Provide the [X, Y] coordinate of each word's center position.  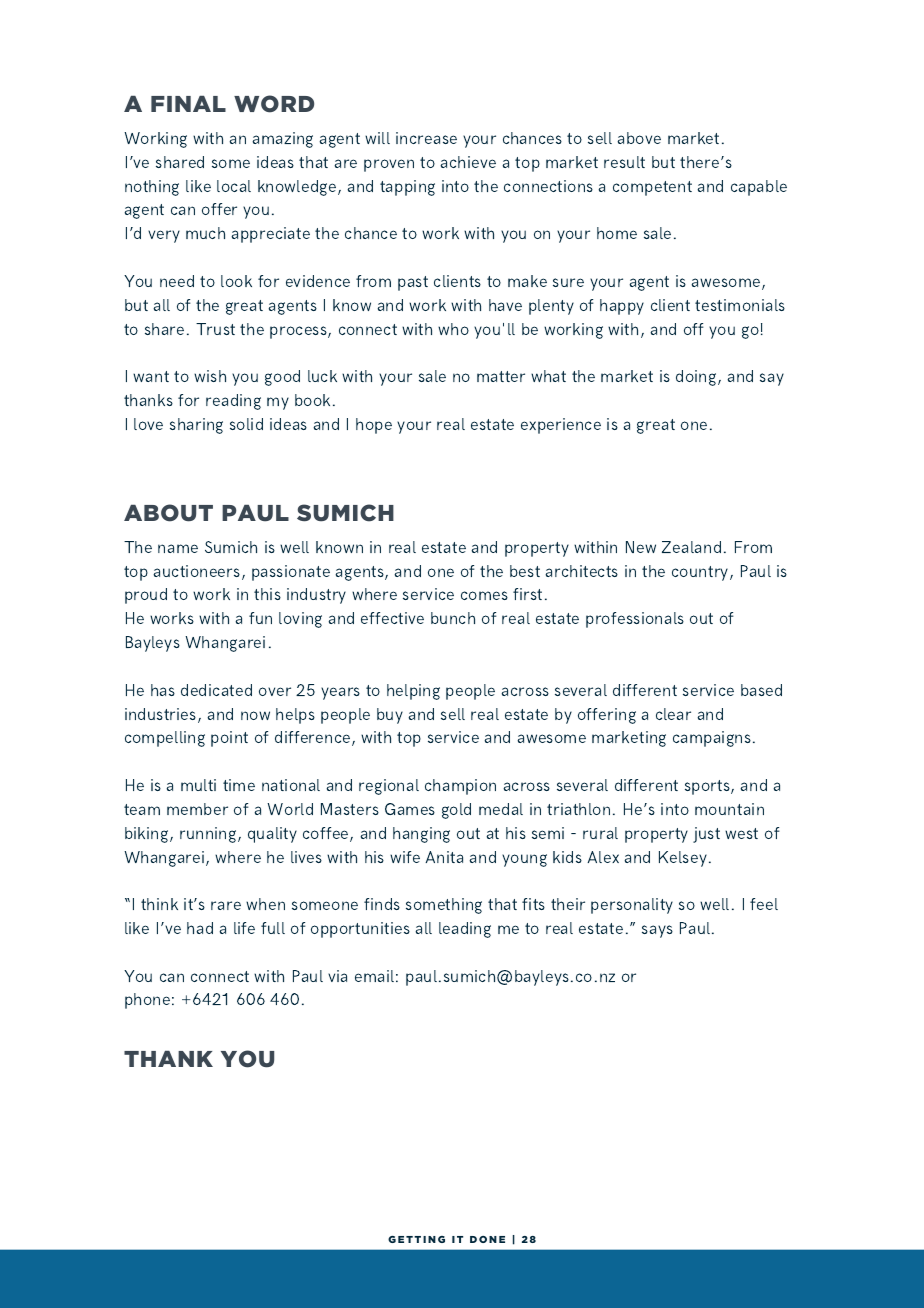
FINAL [188, 104]
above [639, 138]
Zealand [691, 547]
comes [484, 595]
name [178, 548]
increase [426, 138]
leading [465, 930]
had [200, 928]
